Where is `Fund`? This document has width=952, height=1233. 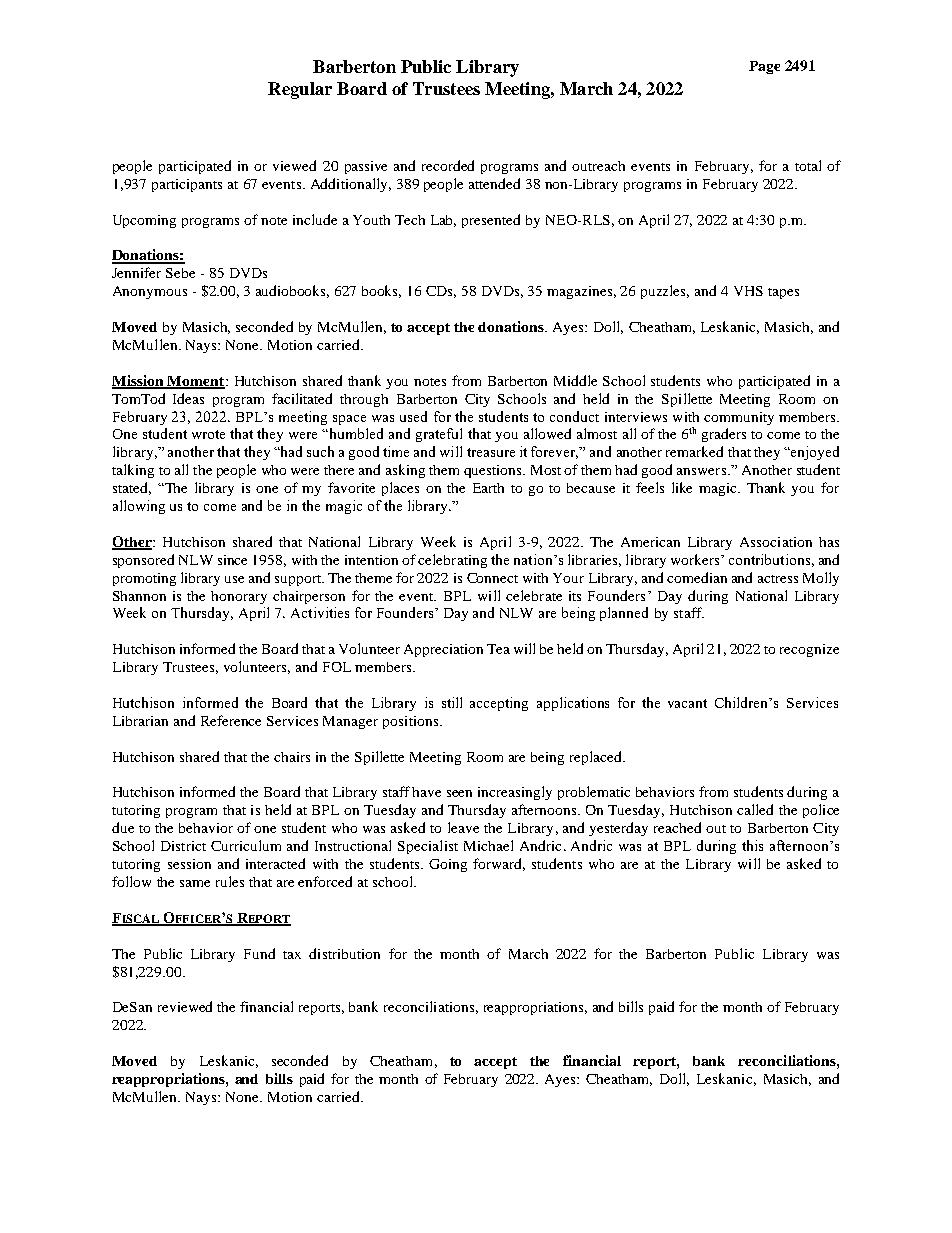
Fund is located at coordinates (259, 953).
